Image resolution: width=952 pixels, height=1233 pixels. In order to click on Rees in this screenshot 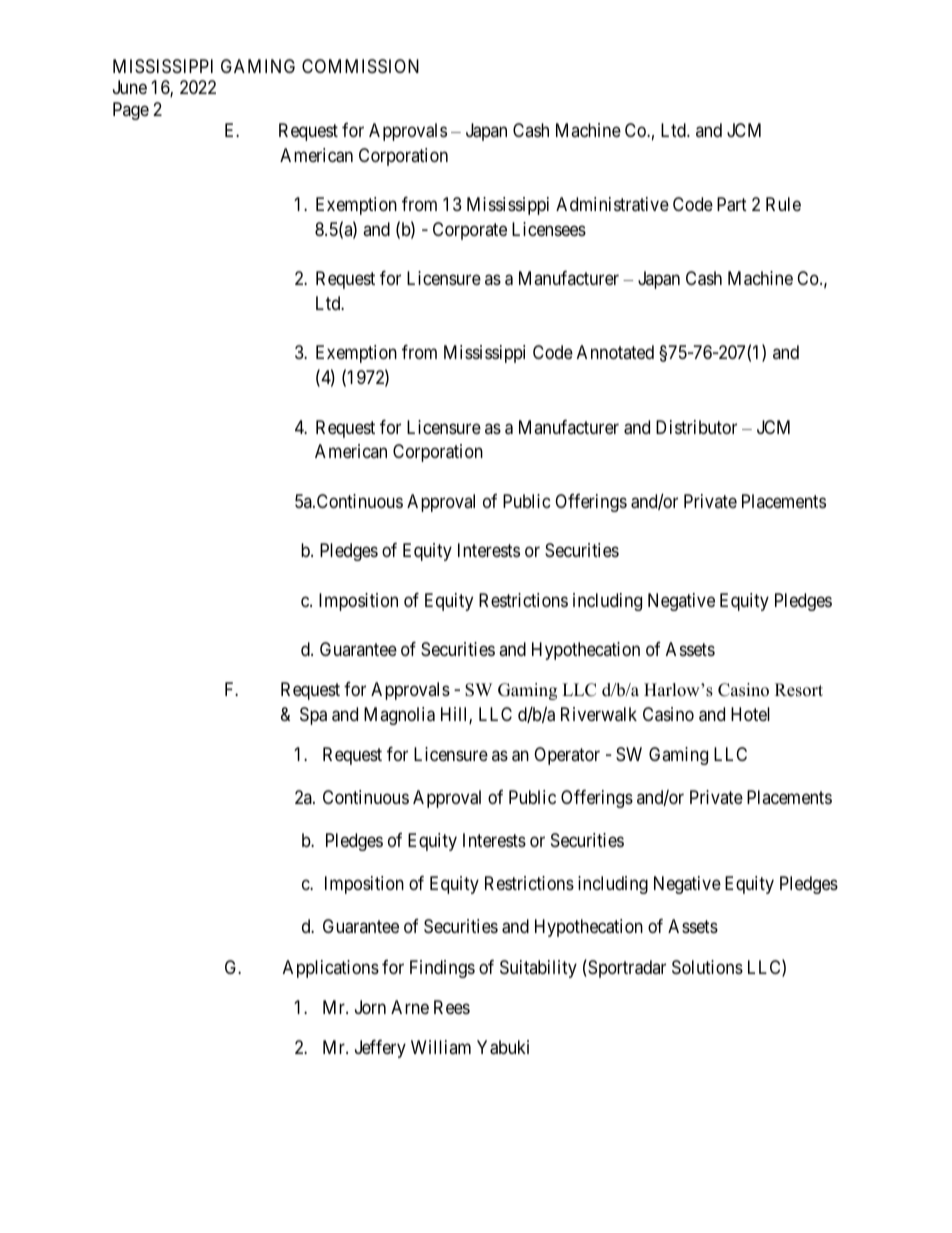, I will do `click(452, 1007)`.
